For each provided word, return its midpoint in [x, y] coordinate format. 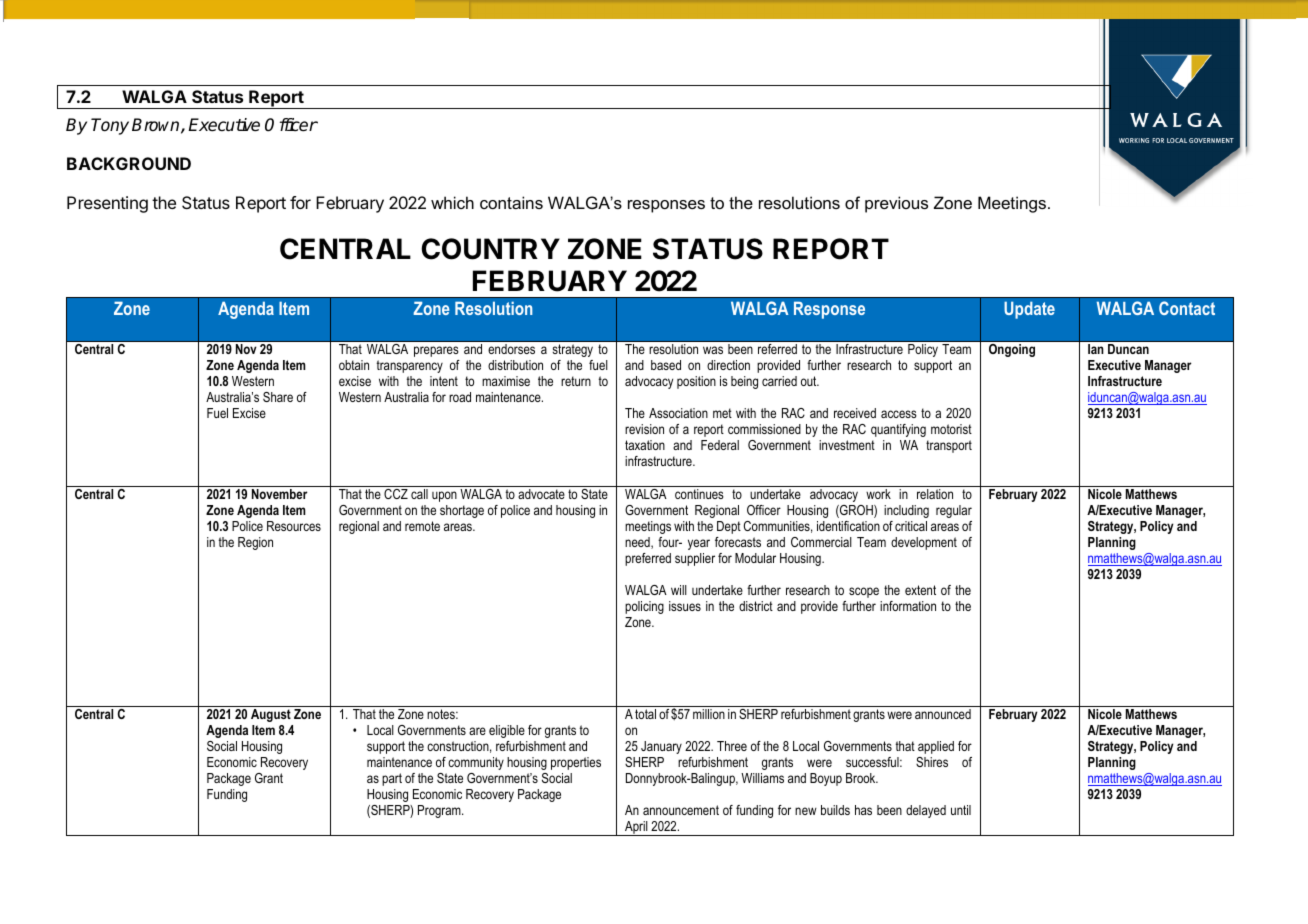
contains [511, 202]
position [696, 382]
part [392, 779]
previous [896, 204]
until [961, 810]
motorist [951, 429]
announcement [681, 810]
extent [920, 590]
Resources [294, 526]
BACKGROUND [129, 163]
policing [644, 607]
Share [278, 397]
